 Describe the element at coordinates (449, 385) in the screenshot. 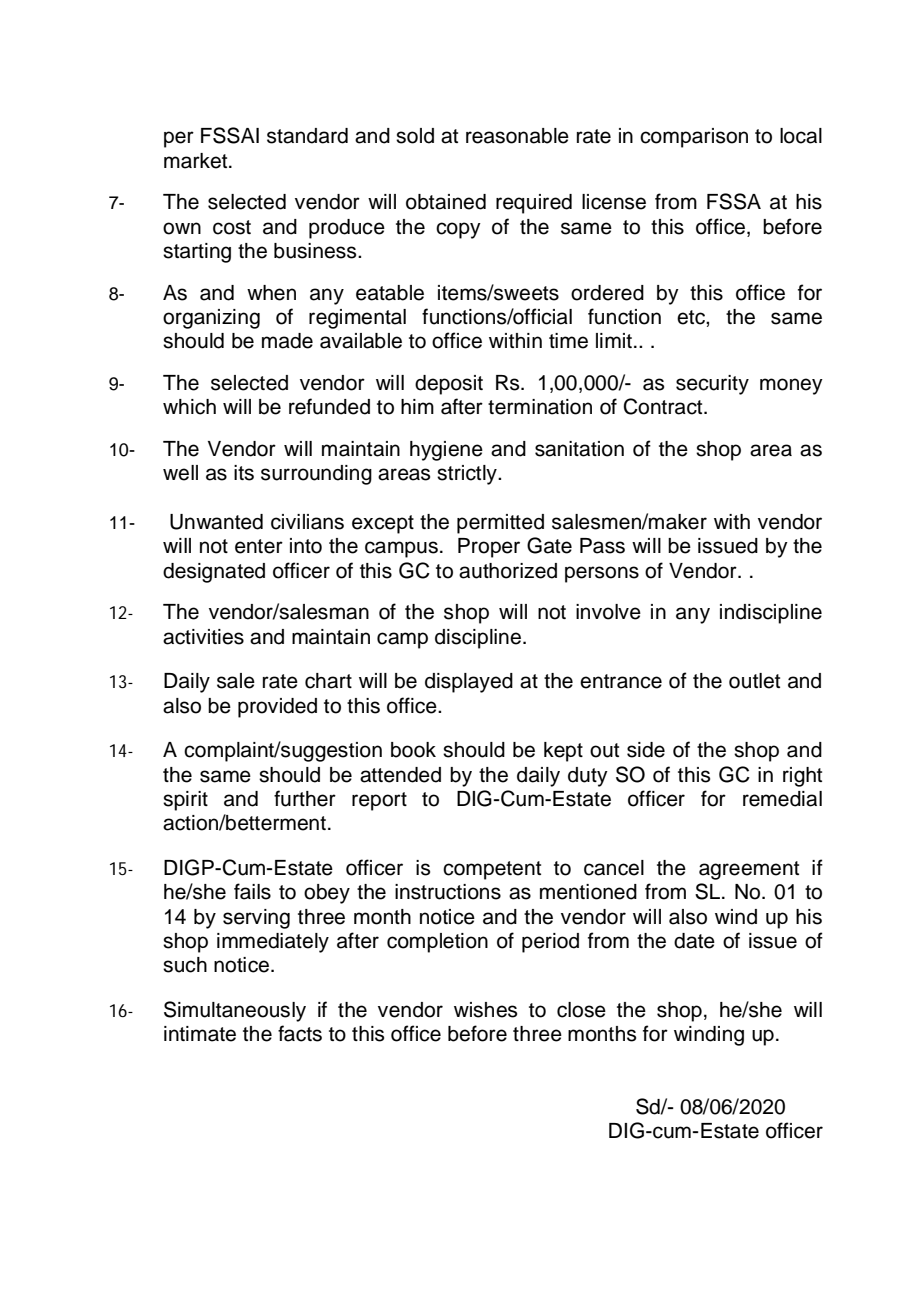

I see `deposit` at that location.
